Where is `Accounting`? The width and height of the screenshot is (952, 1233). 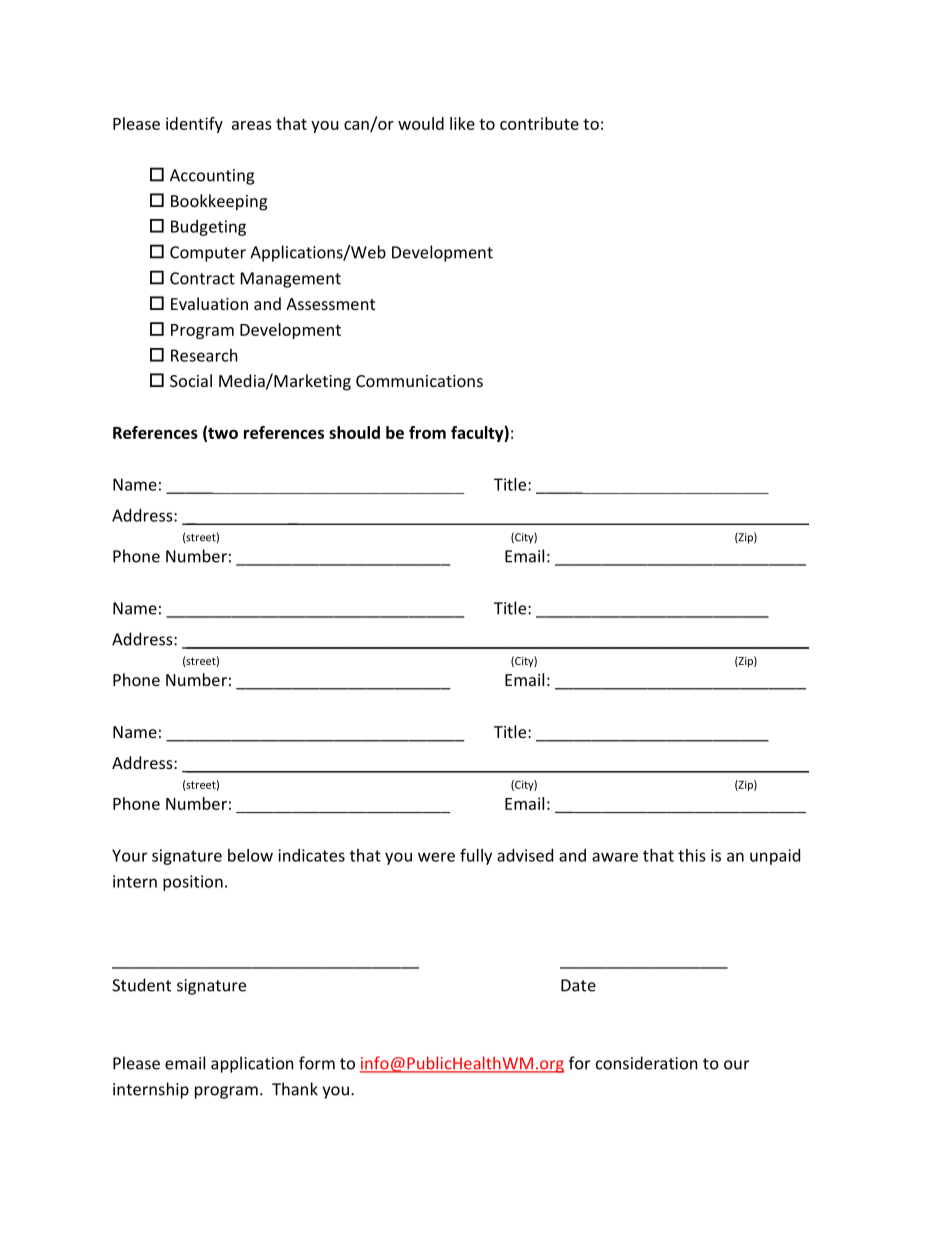 Accounting is located at coordinates (212, 177).
